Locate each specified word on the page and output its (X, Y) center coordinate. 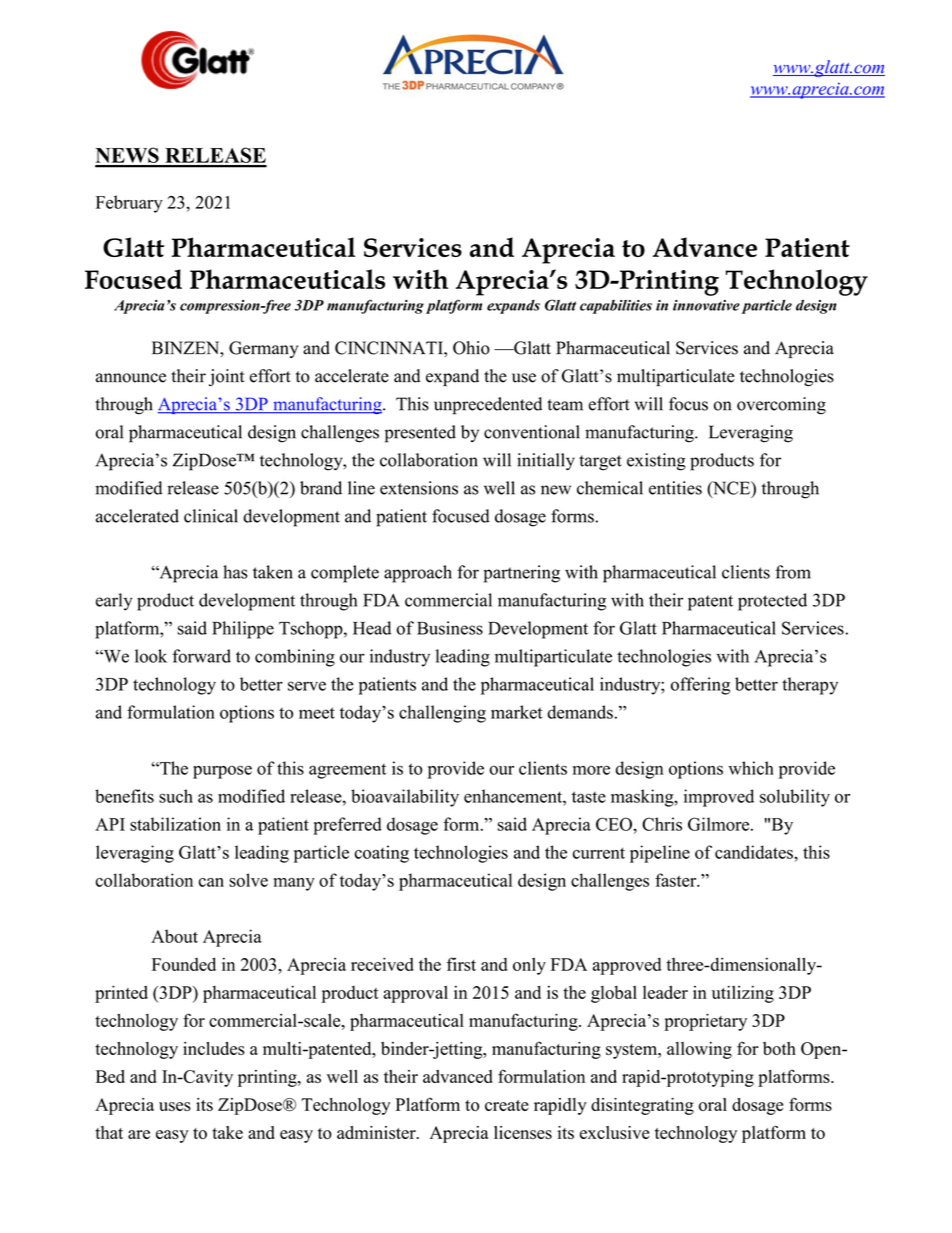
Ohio (471, 348)
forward (201, 656)
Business (450, 628)
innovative (706, 305)
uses (175, 1106)
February (129, 204)
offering (700, 686)
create (507, 1105)
